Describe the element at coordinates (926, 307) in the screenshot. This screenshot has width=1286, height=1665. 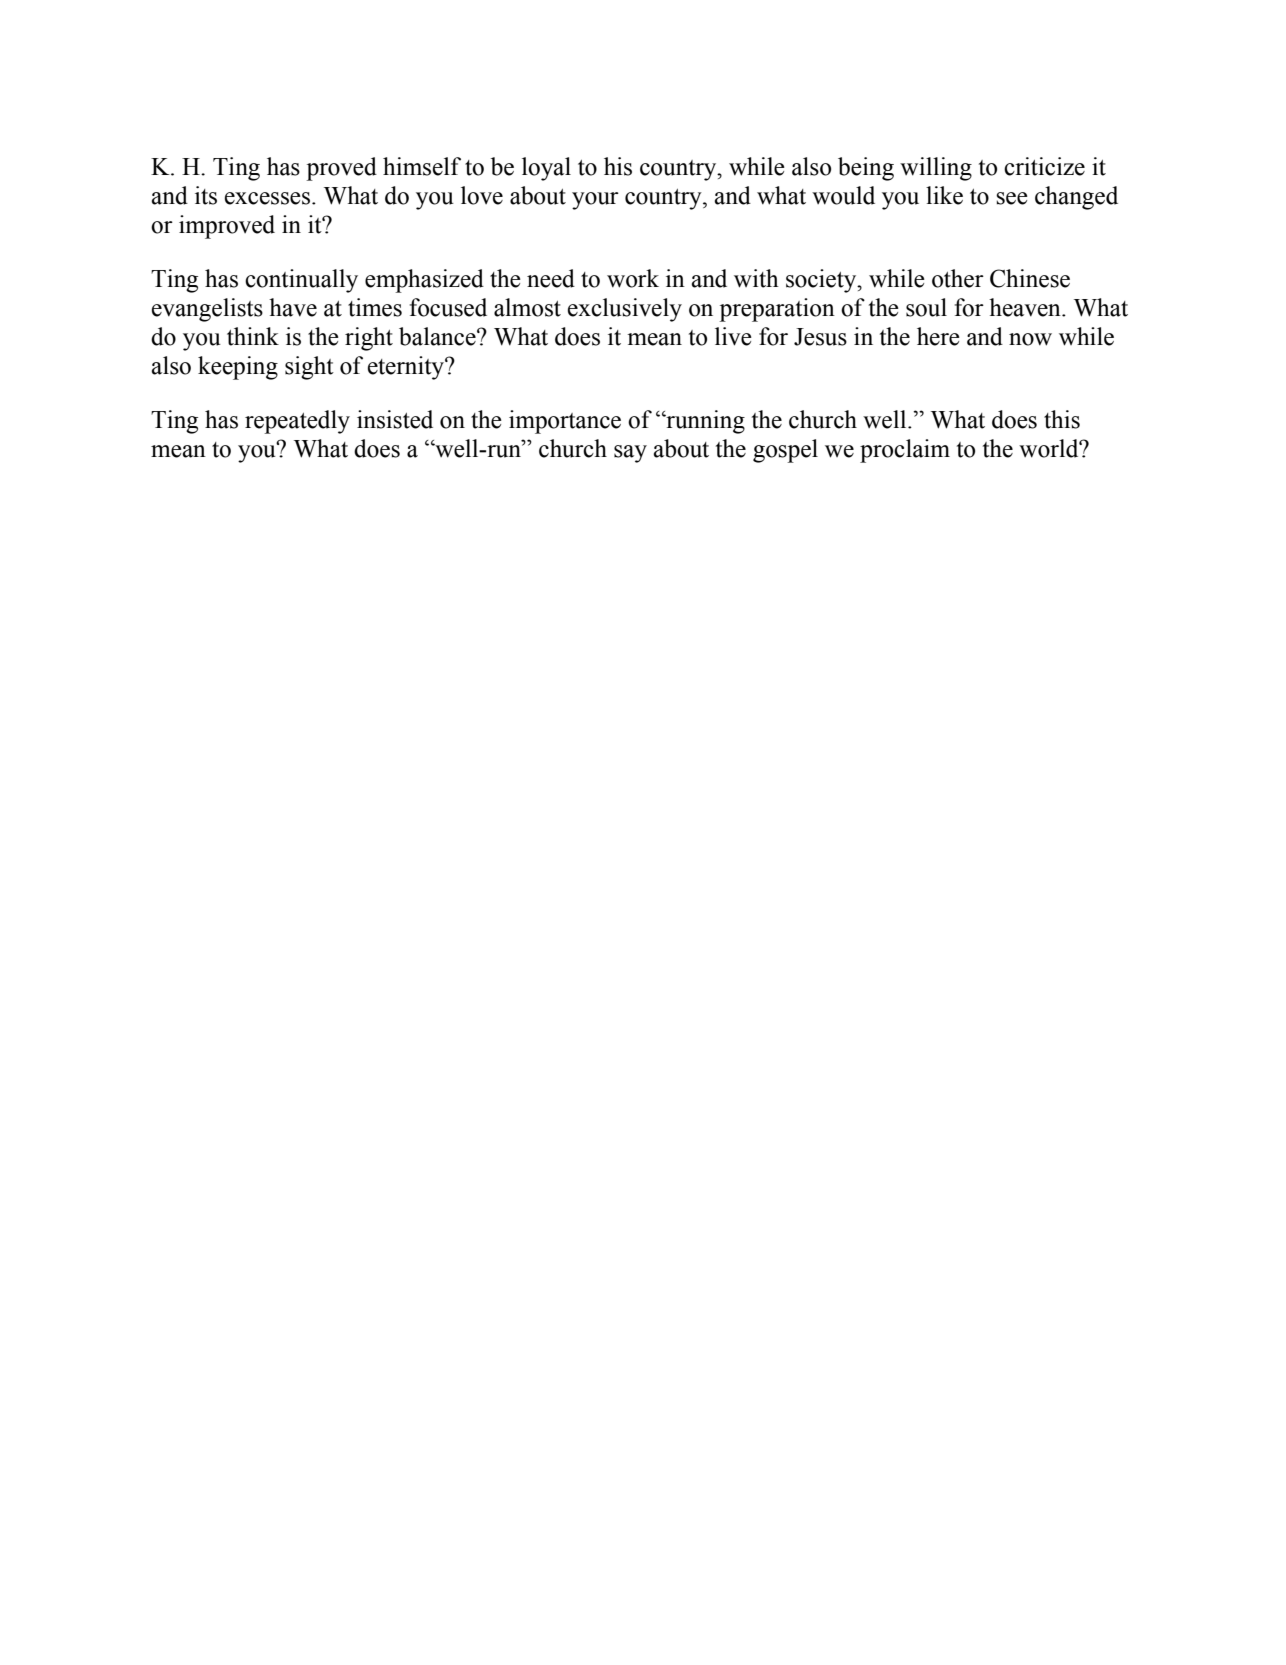
I see `soul` at that location.
